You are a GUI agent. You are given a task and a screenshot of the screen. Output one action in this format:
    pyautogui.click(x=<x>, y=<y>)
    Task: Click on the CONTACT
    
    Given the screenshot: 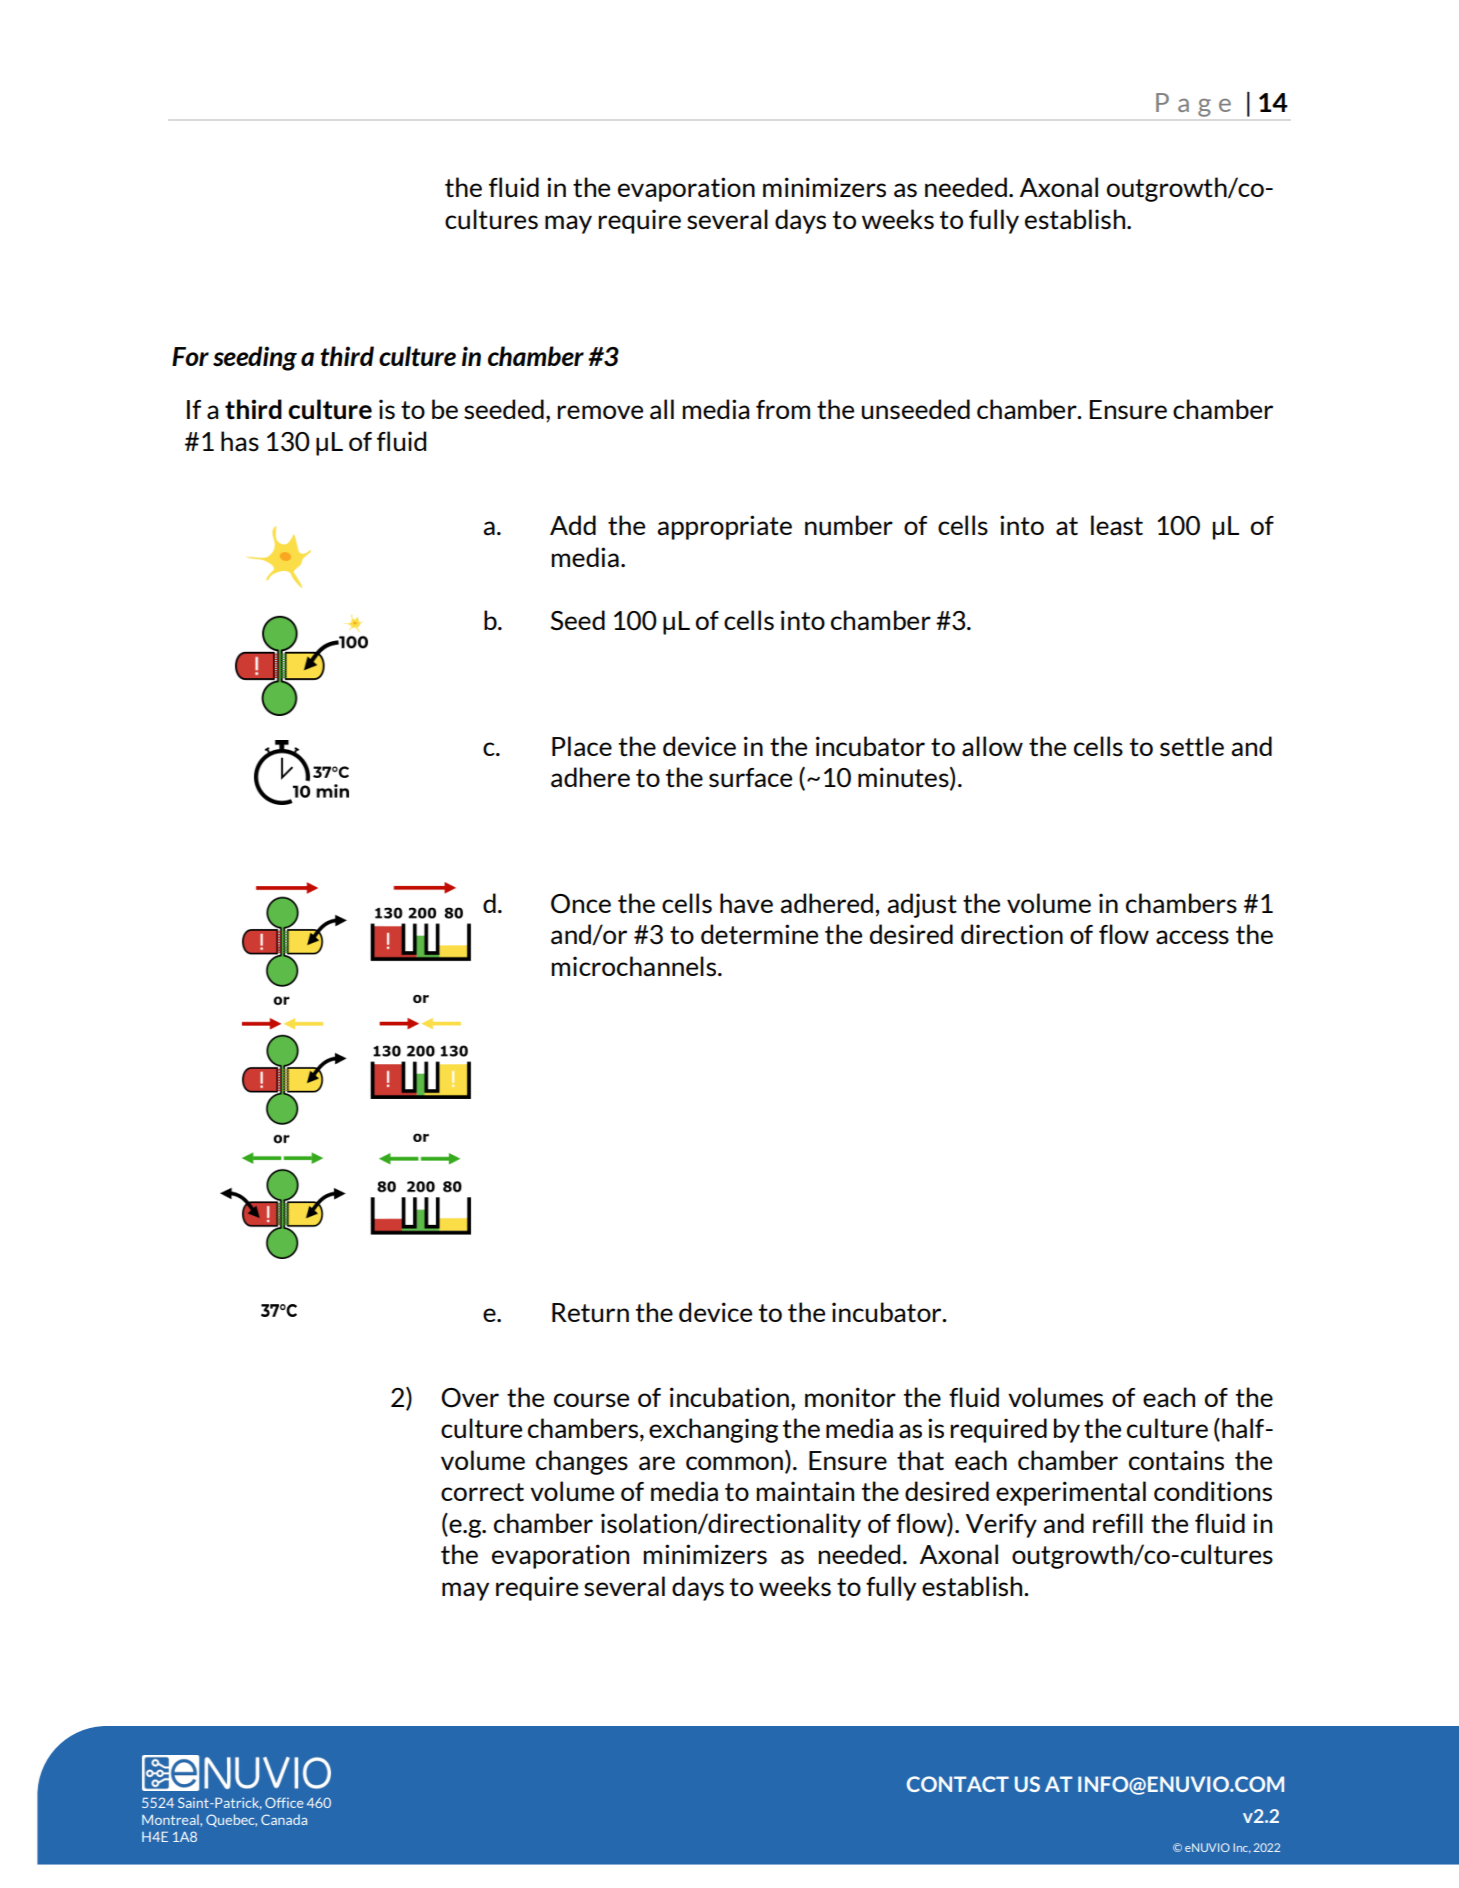 What is the action you would take?
    pyautogui.click(x=958, y=1784)
